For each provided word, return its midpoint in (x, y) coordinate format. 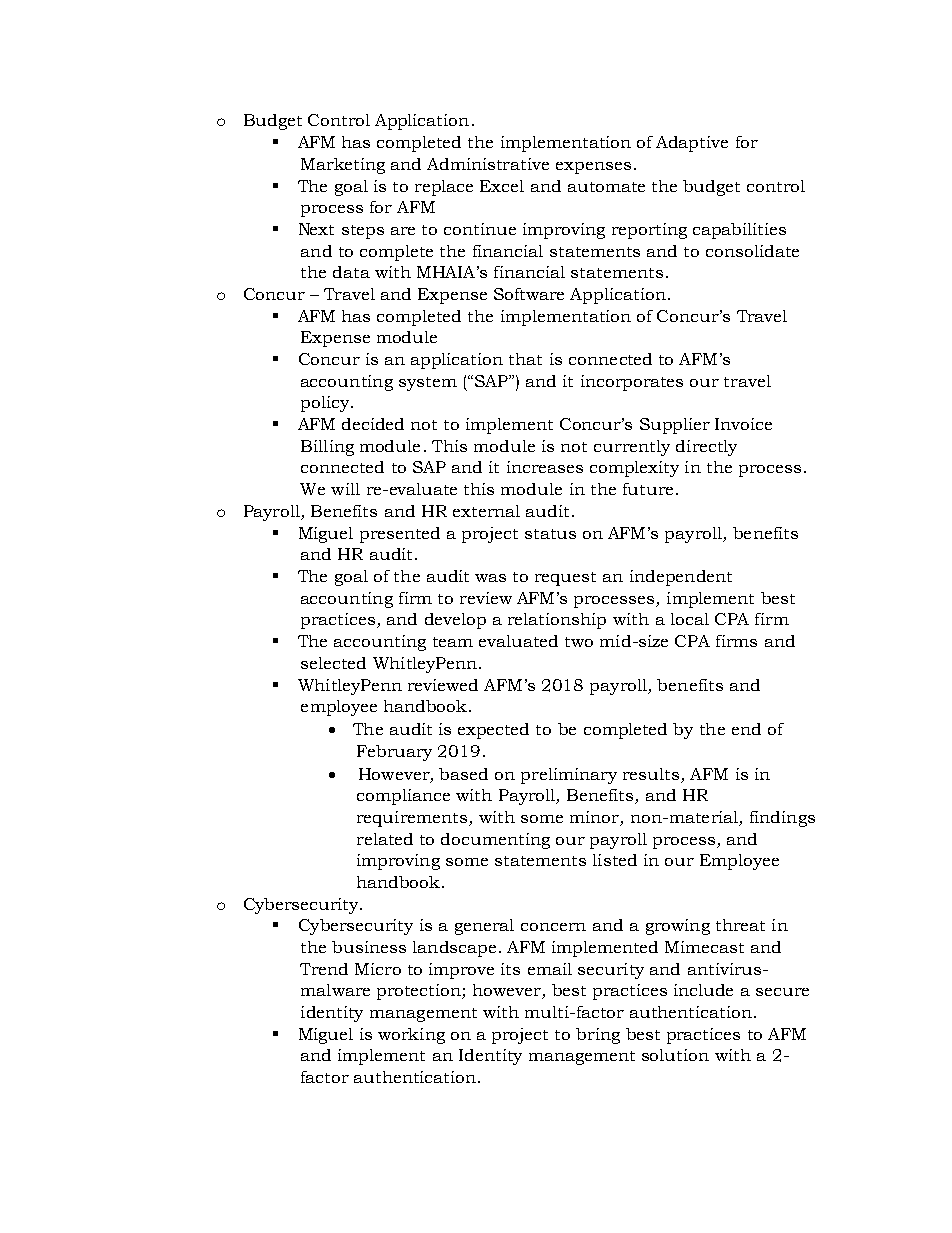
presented (400, 535)
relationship (557, 621)
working (411, 1036)
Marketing (343, 166)
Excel (502, 186)
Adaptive (692, 144)
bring (598, 1036)
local (690, 619)
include (703, 990)
